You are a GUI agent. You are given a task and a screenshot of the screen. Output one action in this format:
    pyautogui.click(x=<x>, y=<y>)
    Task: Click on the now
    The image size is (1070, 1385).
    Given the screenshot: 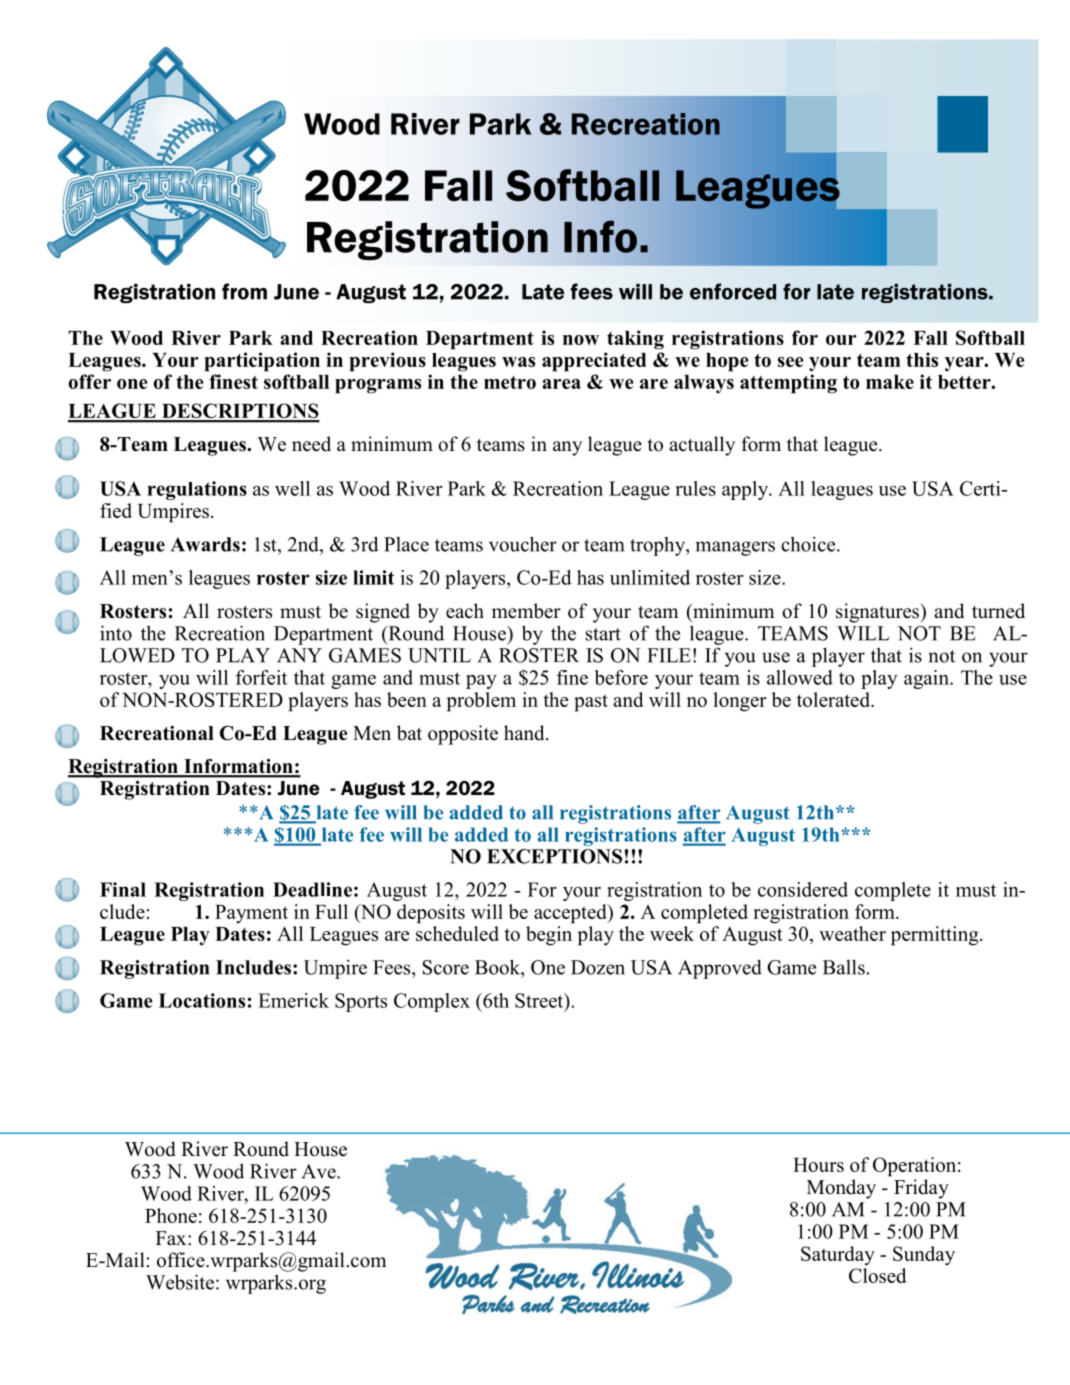 What is the action you would take?
    pyautogui.click(x=581, y=340)
